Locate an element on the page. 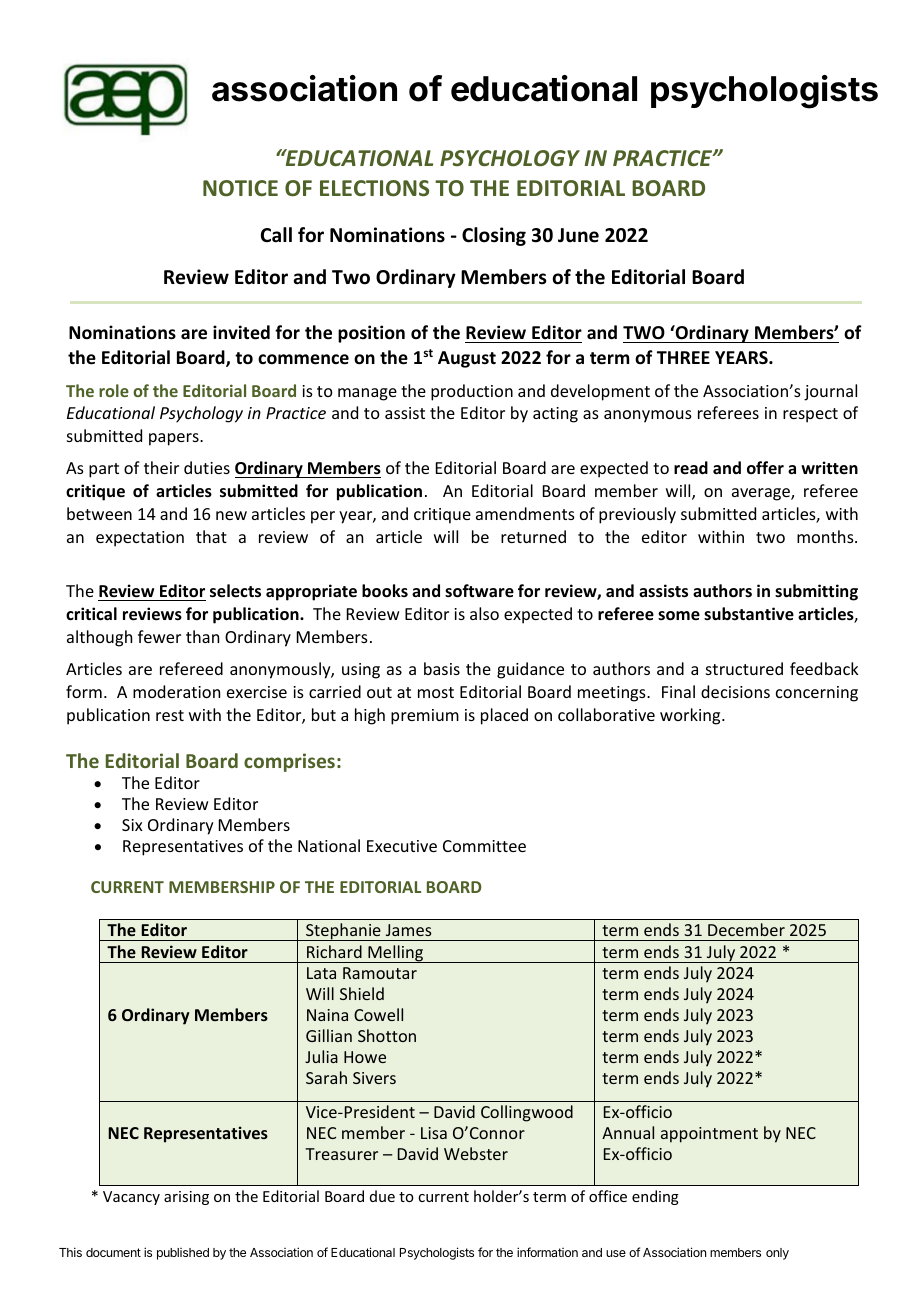 Image resolution: width=924 pixels, height=1307 pixels. Melling is located at coordinates (396, 954).
